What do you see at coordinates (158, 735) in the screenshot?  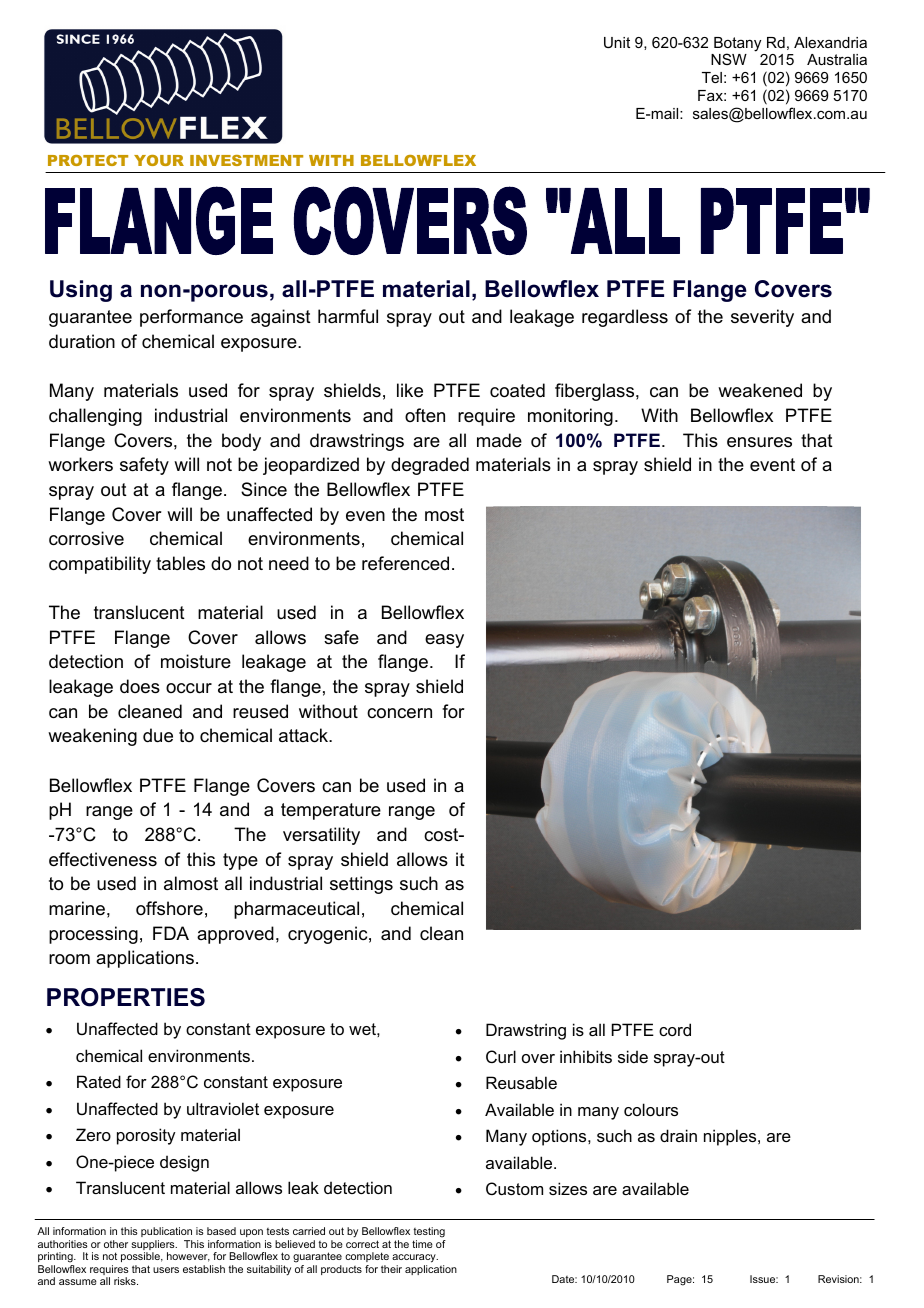 I see `due` at bounding box center [158, 735].
